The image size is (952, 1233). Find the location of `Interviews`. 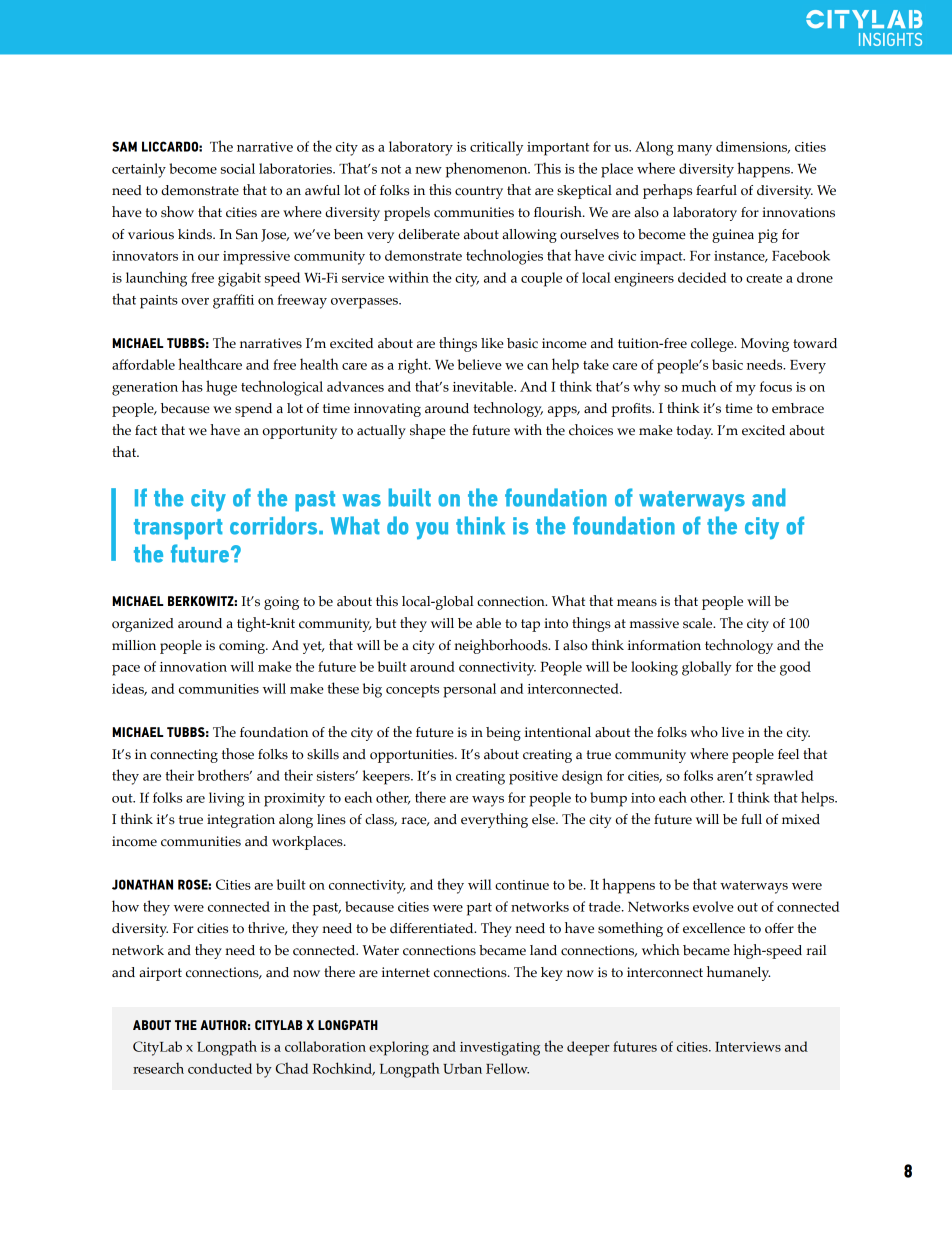

Interviews is located at coordinates (748, 1047).
